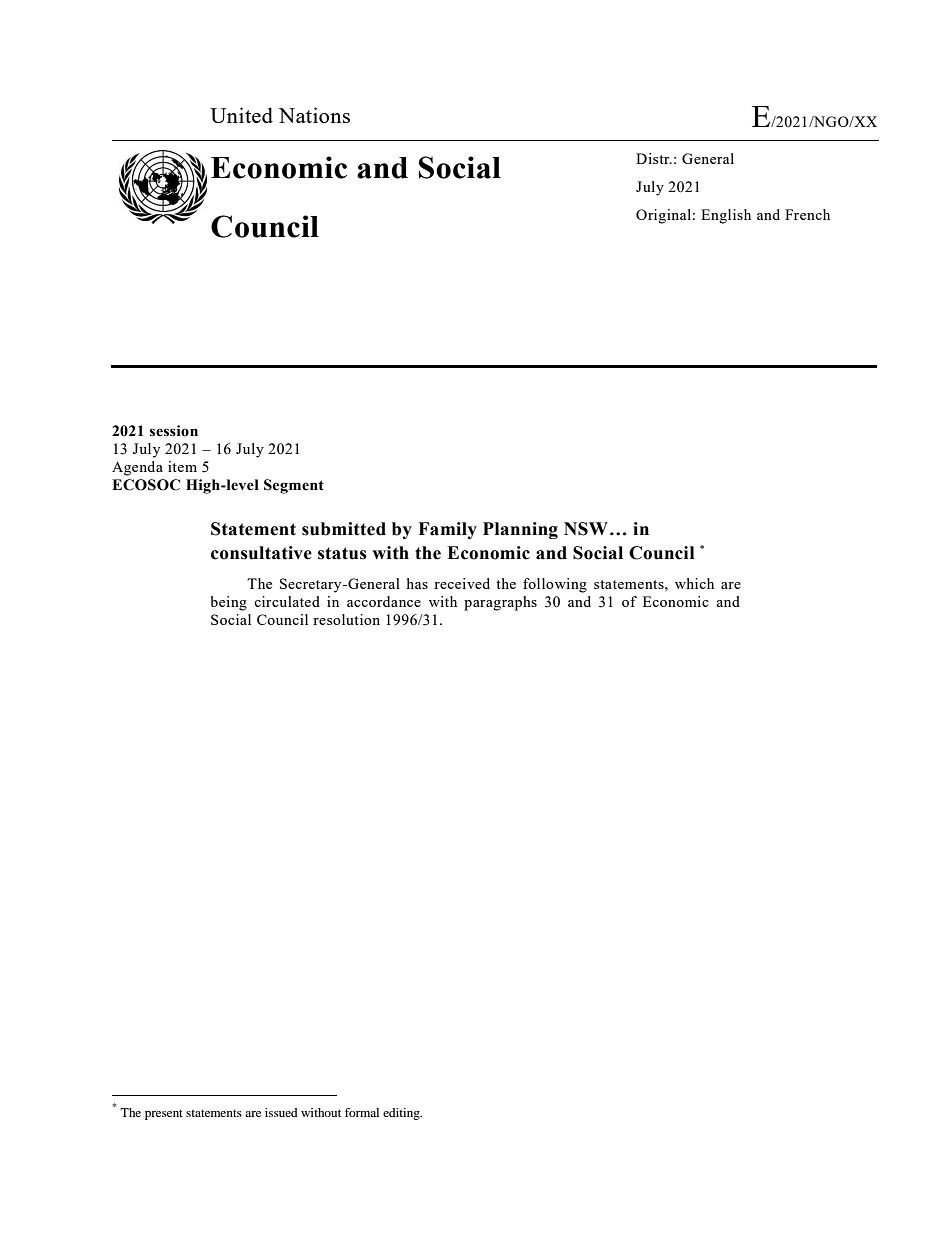 The width and height of the screenshot is (952, 1233). I want to click on which, so click(694, 583).
